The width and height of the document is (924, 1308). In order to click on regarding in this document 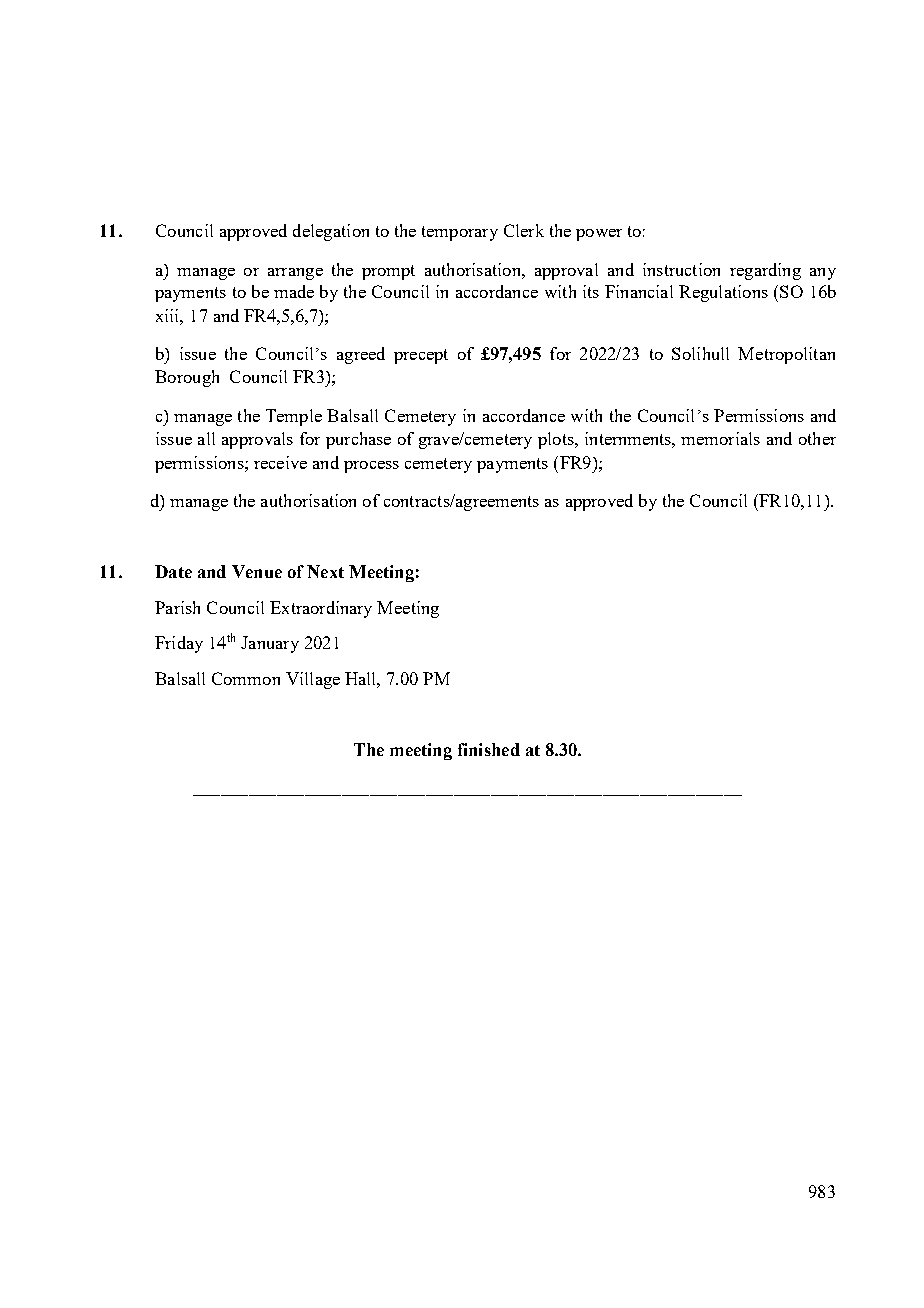, I will do `click(765, 271)`.
